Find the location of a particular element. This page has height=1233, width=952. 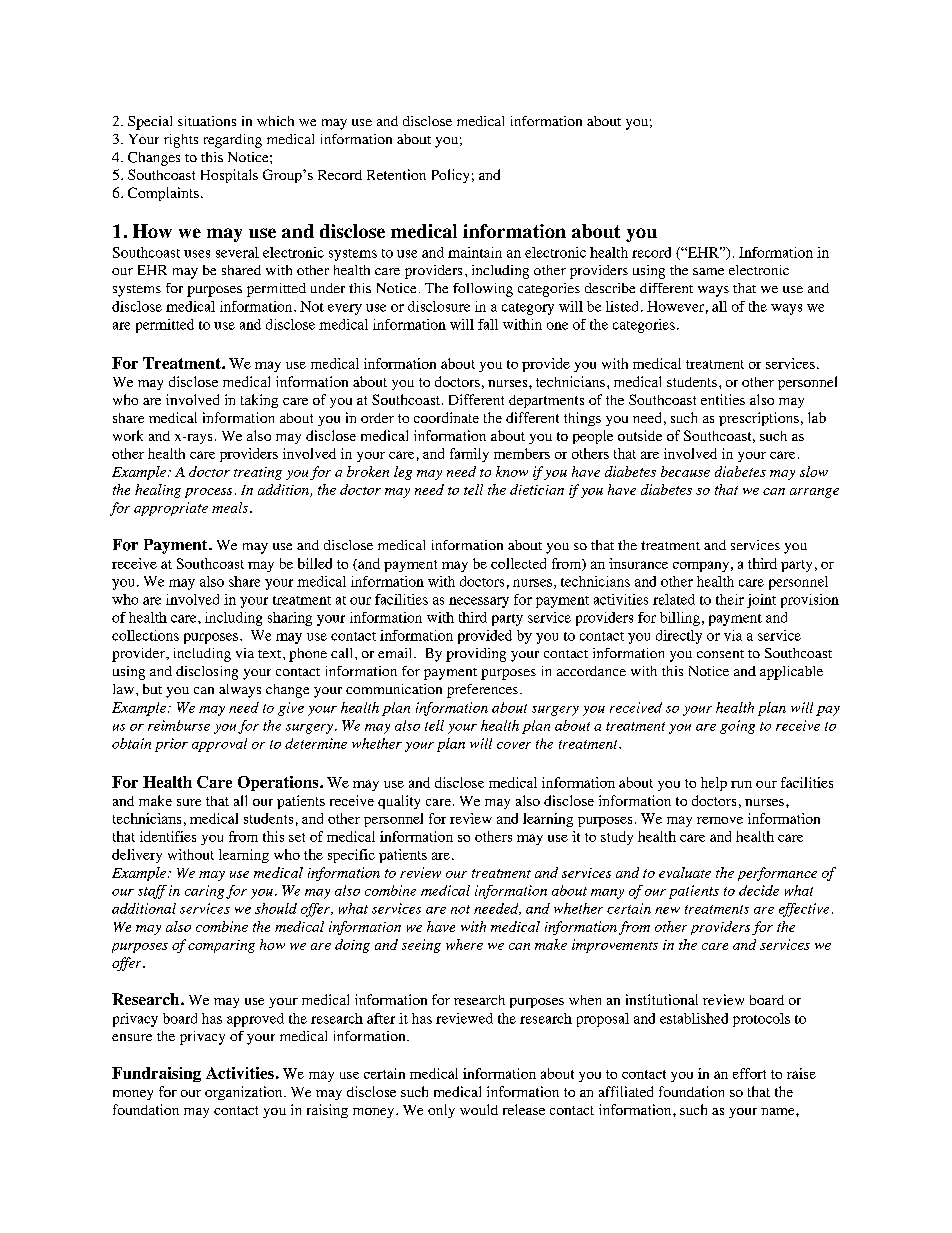

organization is located at coordinates (245, 1093).
